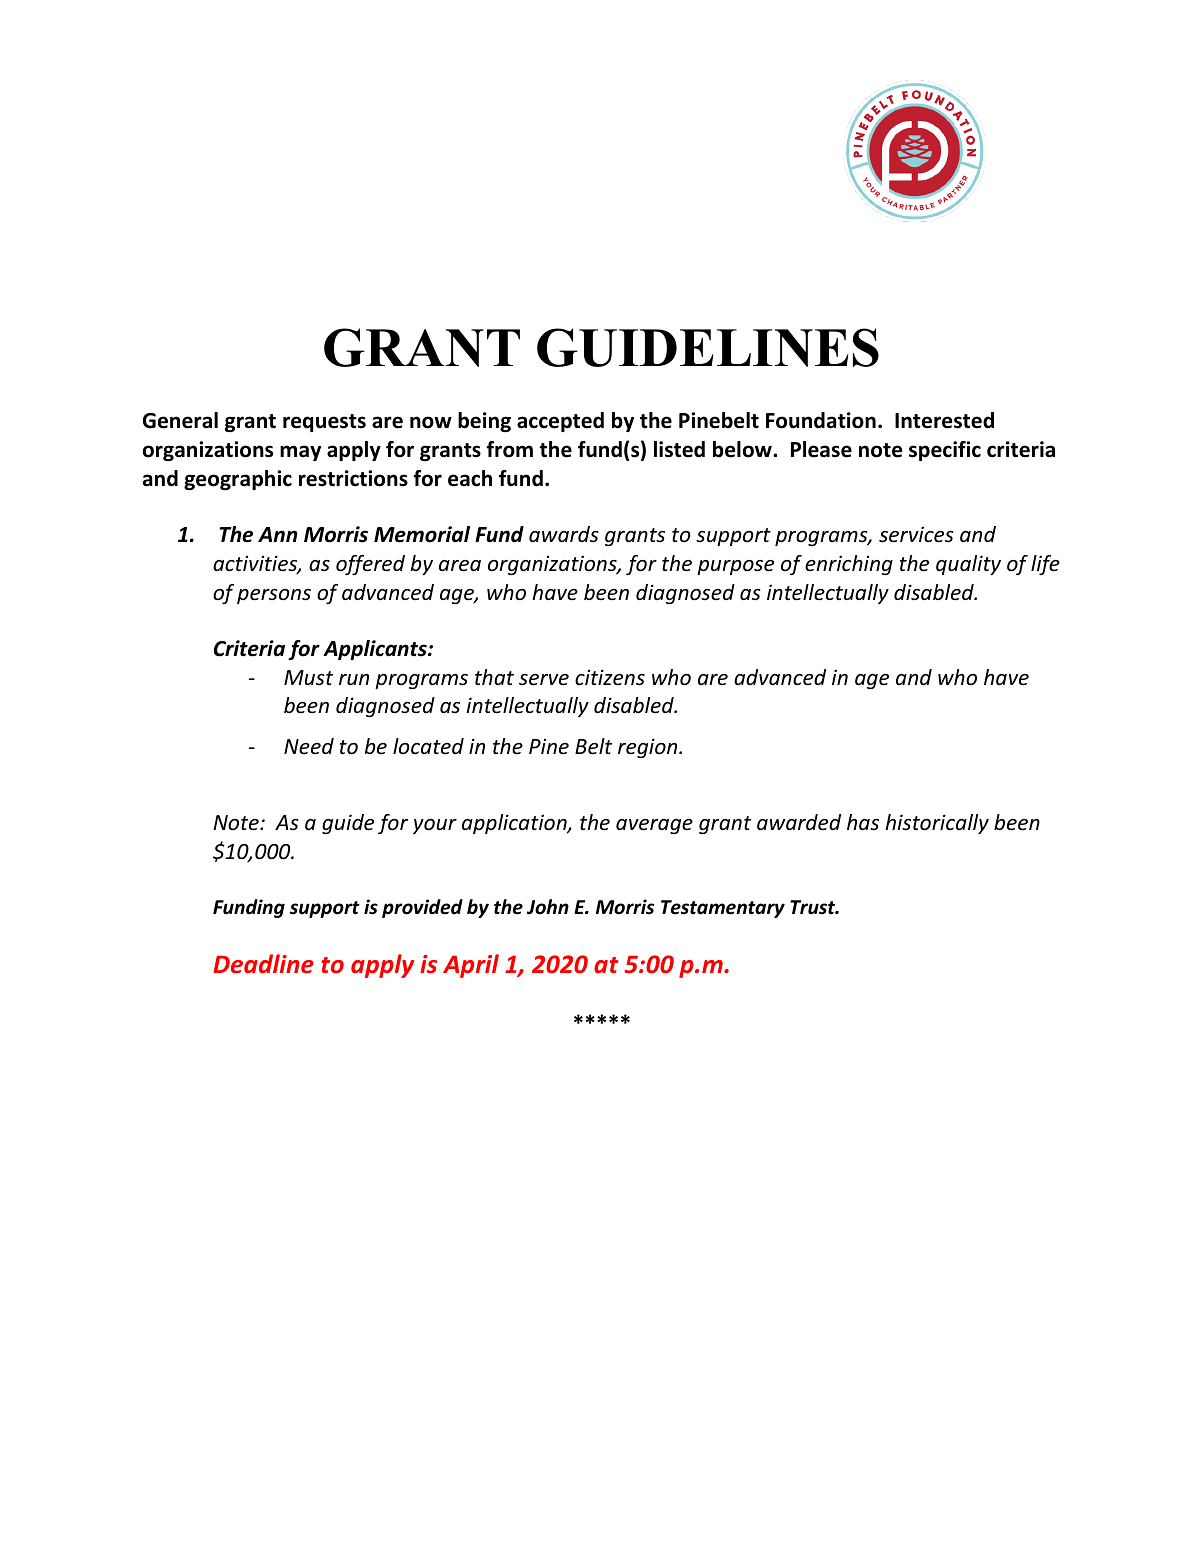  What do you see at coordinates (560, 422) in the screenshot?
I see `accepted` at bounding box center [560, 422].
